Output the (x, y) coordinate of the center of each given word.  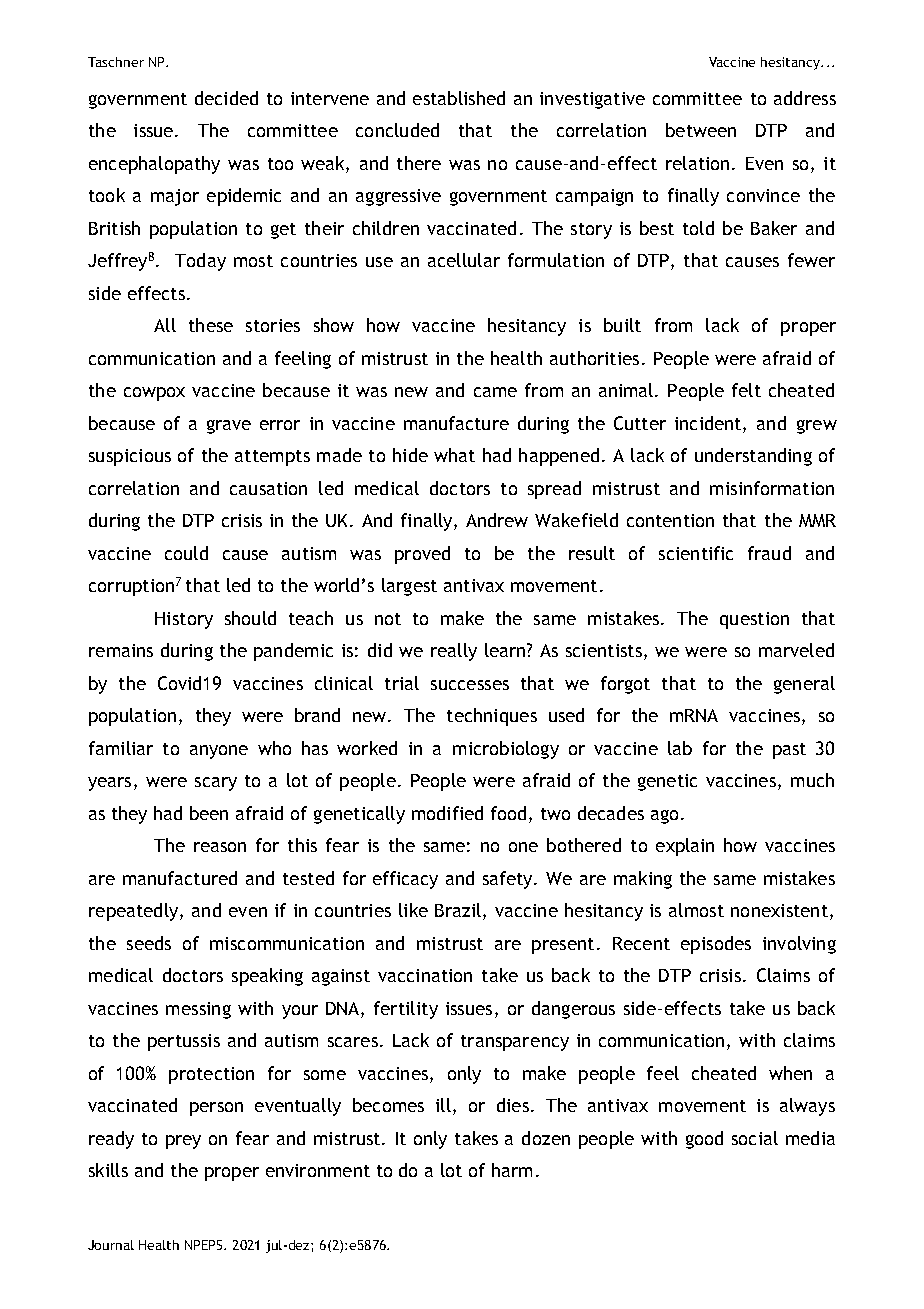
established (459, 98)
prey (183, 1142)
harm (512, 1170)
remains (121, 650)
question (754, 620)
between (701, 130)
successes (470, 685)
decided (226, 98)
